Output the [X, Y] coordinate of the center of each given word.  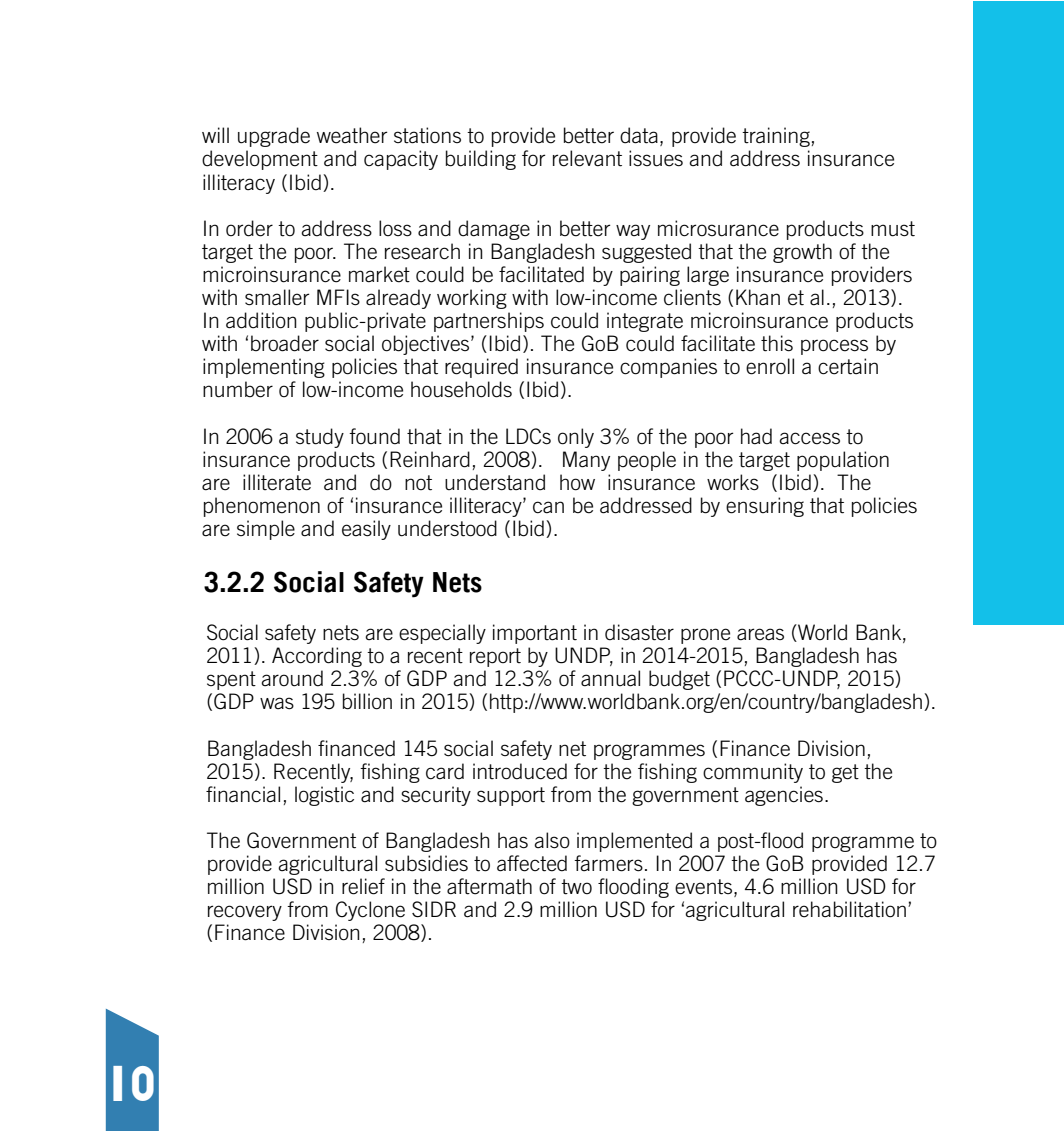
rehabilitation [849, 909]
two [576, 887]
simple [266, 530]
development [260, 160]
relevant [587, 158]
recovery [245, 913]
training [776, 137]
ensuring [765, 507]
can [548, 507]
